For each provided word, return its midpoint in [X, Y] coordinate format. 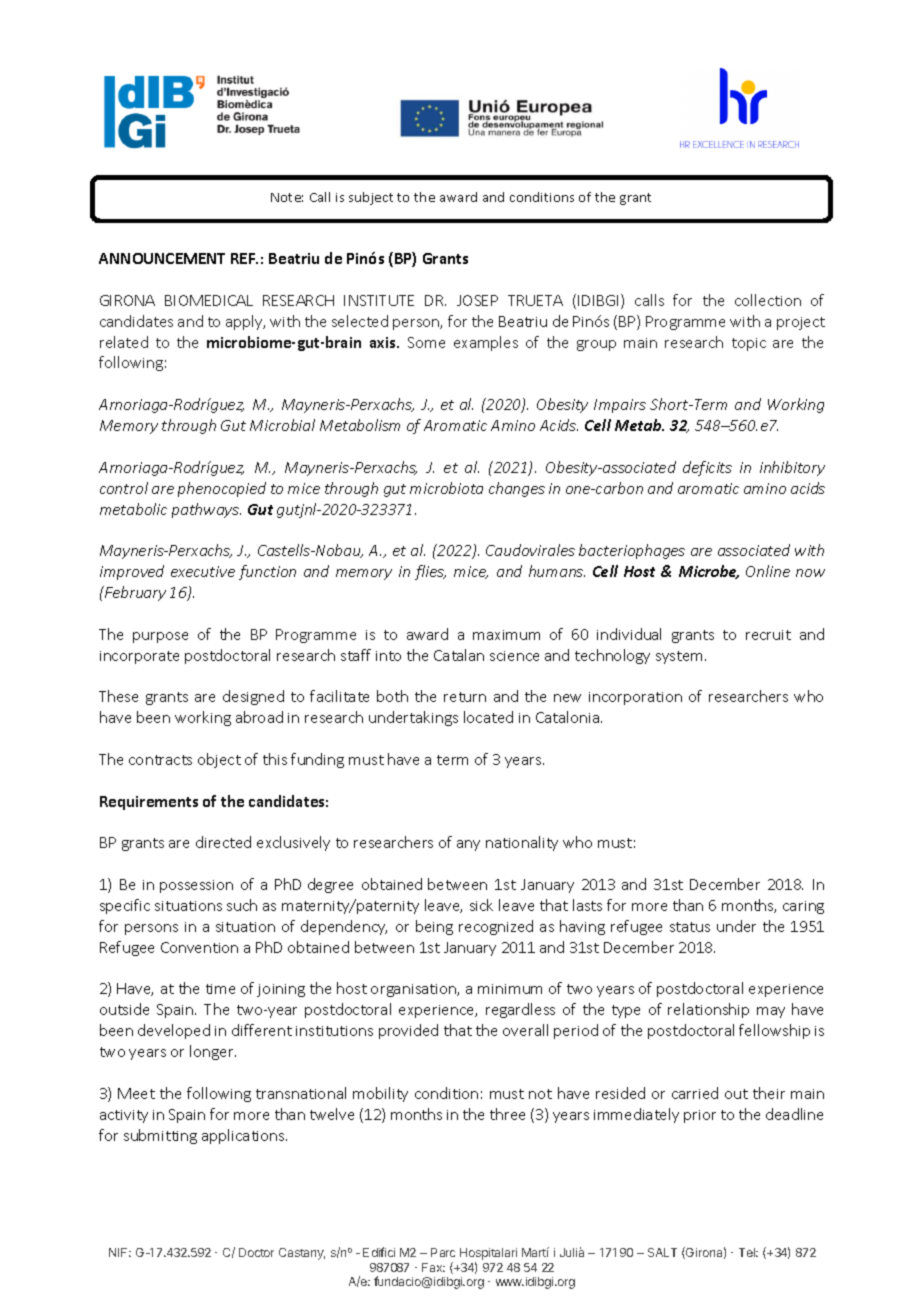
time [220, 989]
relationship [708, 1010]
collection [768, 300]
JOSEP [477, 300]
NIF [120, 1252]
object [219, 760]
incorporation [635, 698]
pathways [206, 510]
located [488, 717]
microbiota [446, 488]
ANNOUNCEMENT [162, 258]
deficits [707, 468]
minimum [510, 989]
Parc [443, 1252]
